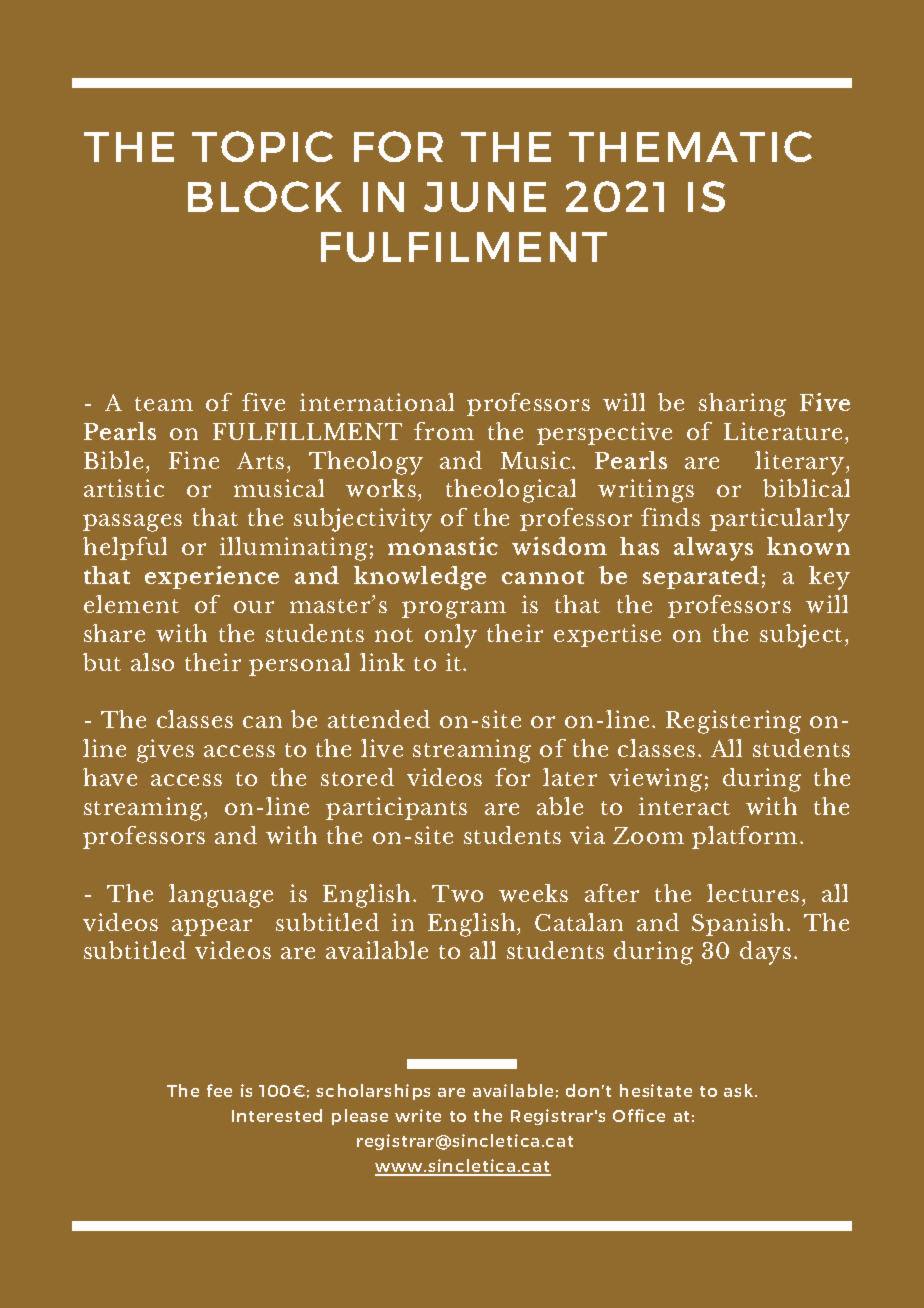 This image has width=924, height=1308. Describe the element at coordinates (444, 431) in the image. I see `from` at that location.
